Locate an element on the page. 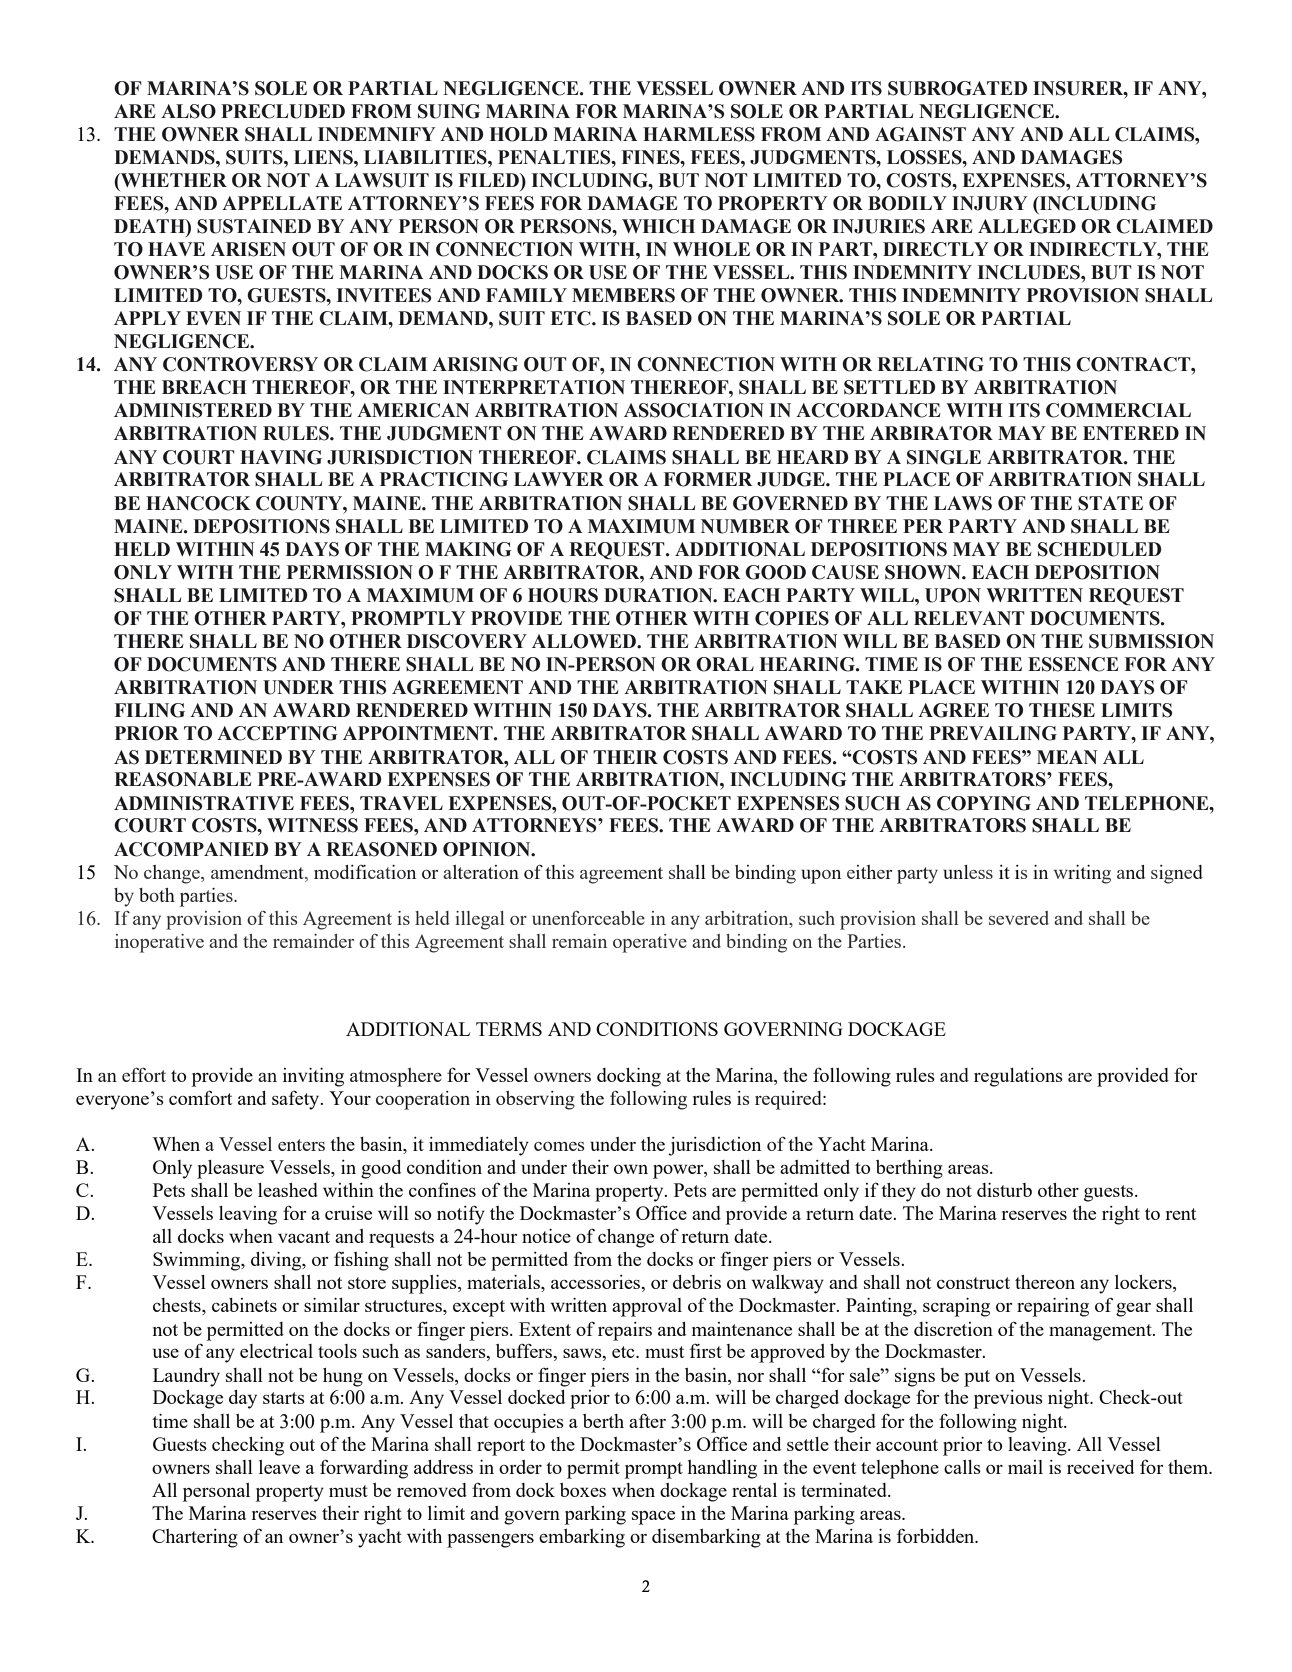 The width and height of the page is (1292, 1672). unenforceable is located at coordinates (588, 918).
